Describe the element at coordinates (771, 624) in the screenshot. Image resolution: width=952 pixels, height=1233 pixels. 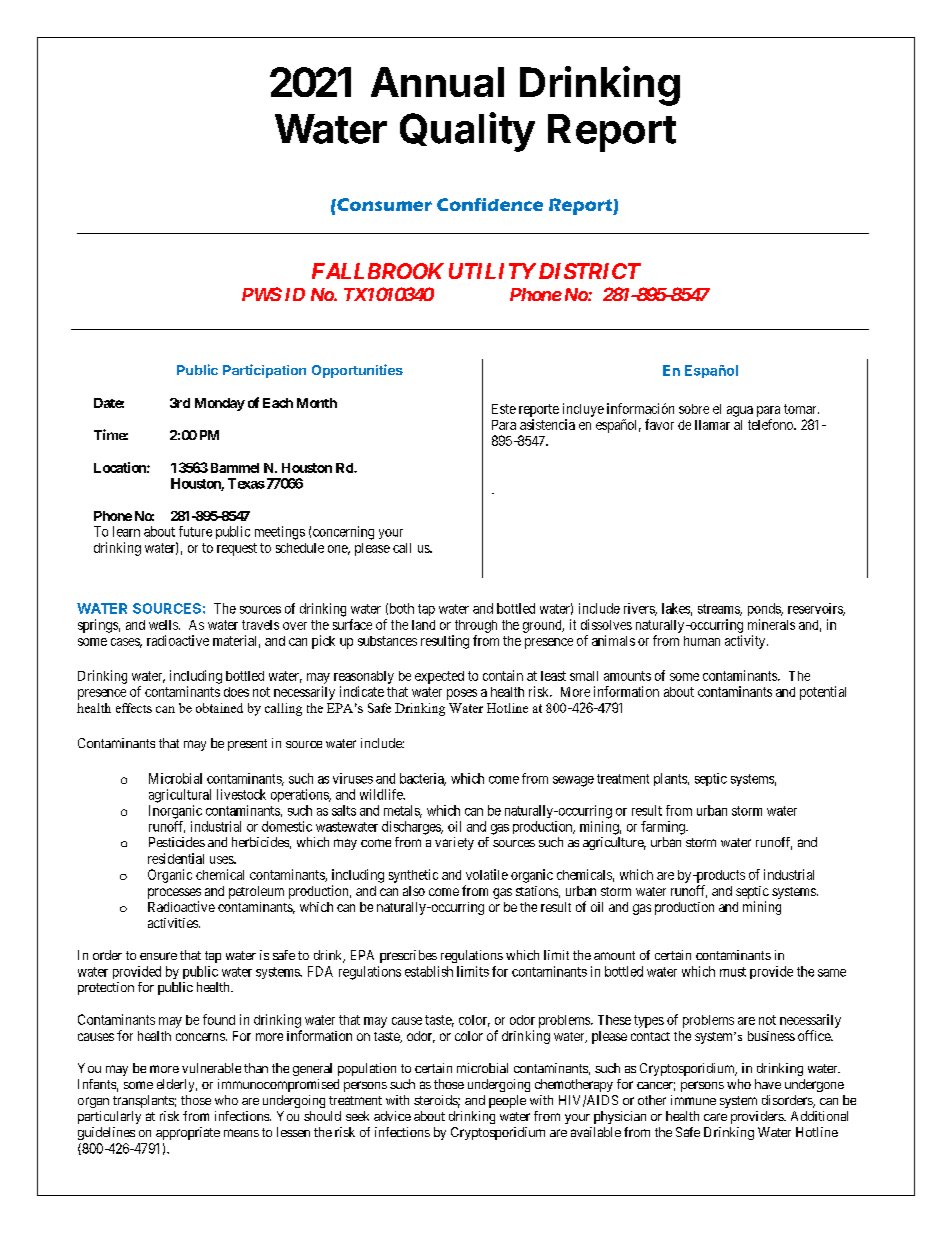
I see `minerals` at that location.
